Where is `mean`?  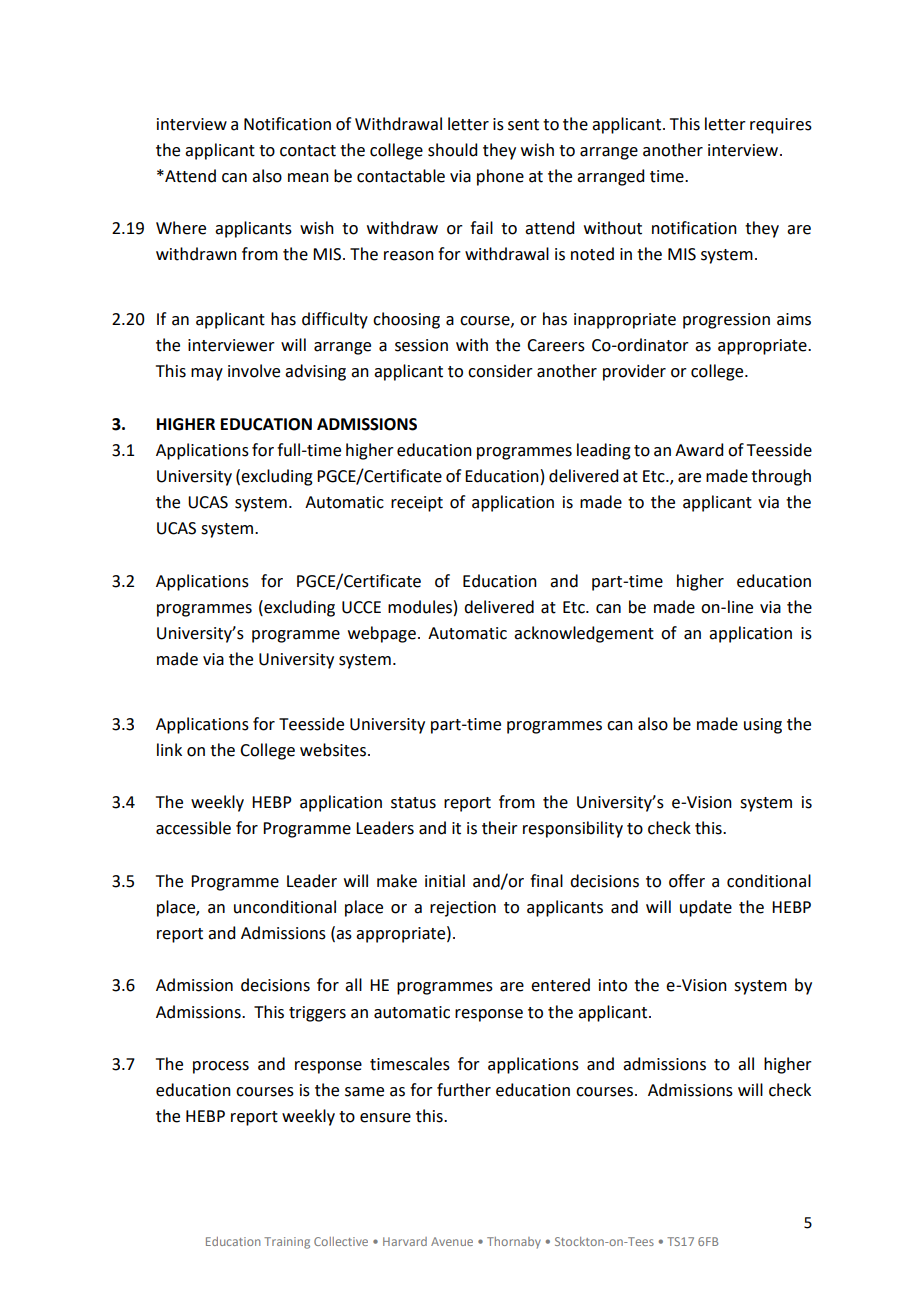 mean is located at coordinates (308, 178).
